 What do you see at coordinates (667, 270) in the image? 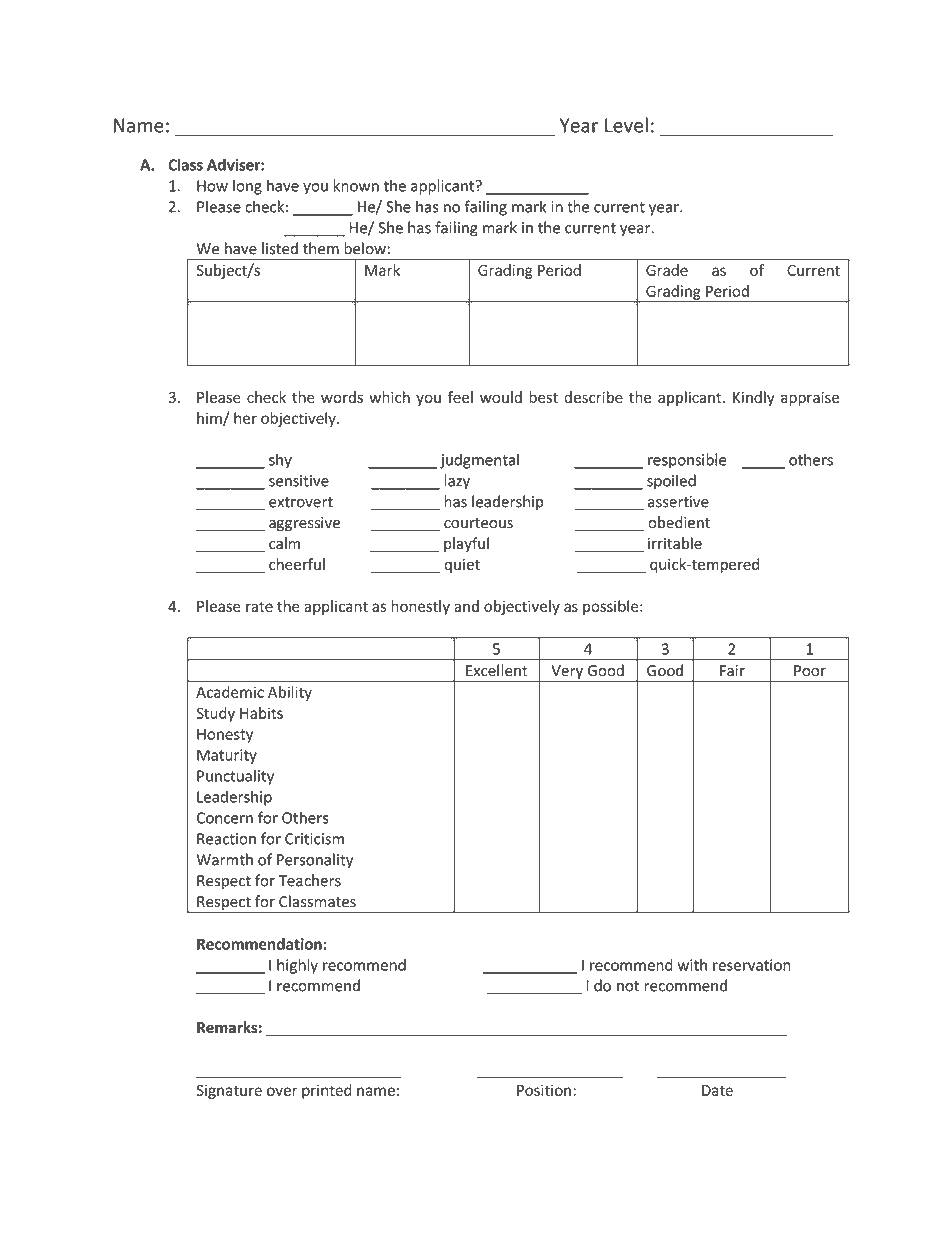
I see `Grade` at bounding box center [667, 270].
